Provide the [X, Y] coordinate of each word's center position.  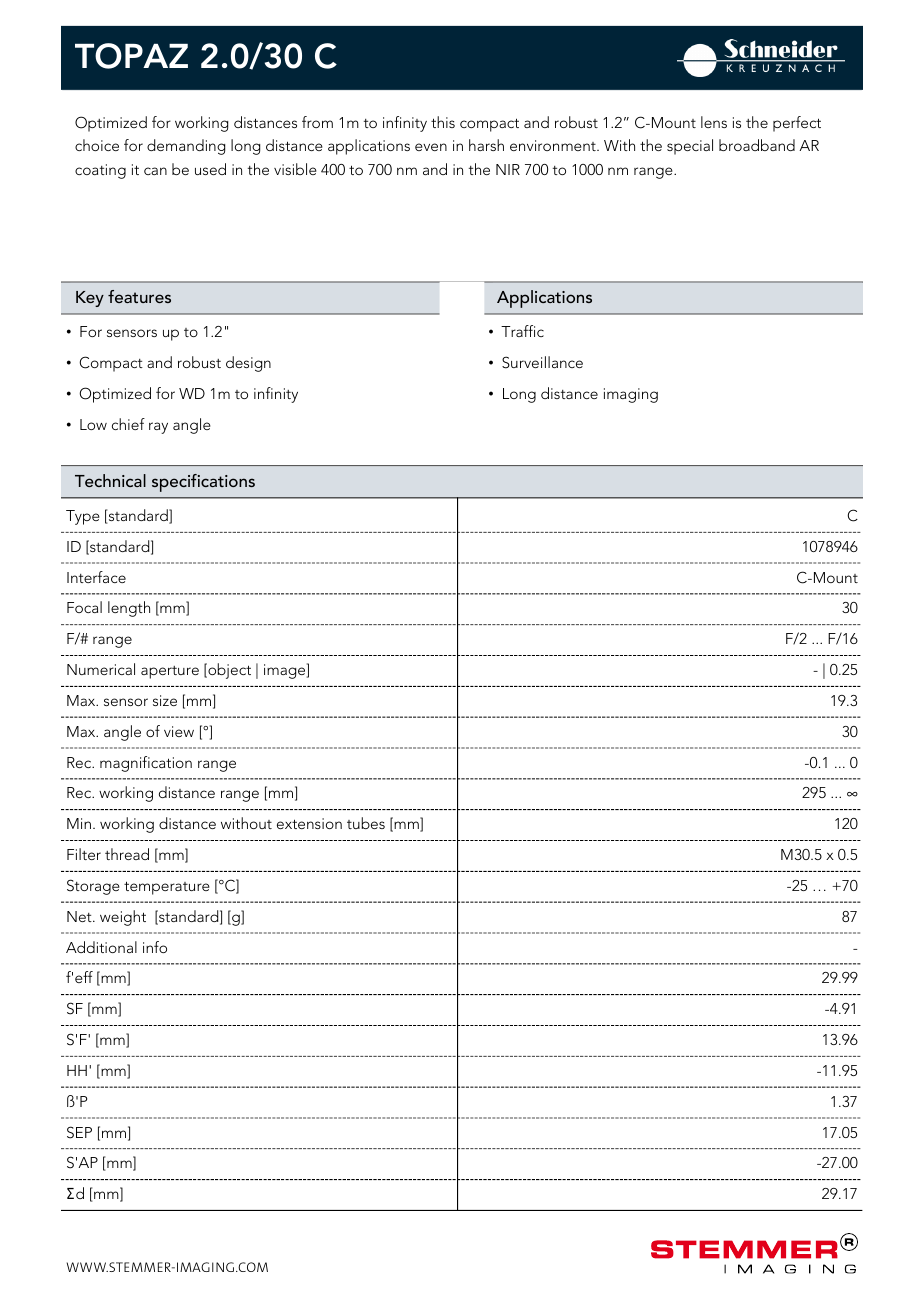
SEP [79, 1132]
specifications [203, 483]
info [155, 947]
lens [714, 122]
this [443, 122]
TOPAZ [131, 56]
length [129, 609]
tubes [366, 823]
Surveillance [542, 362]
